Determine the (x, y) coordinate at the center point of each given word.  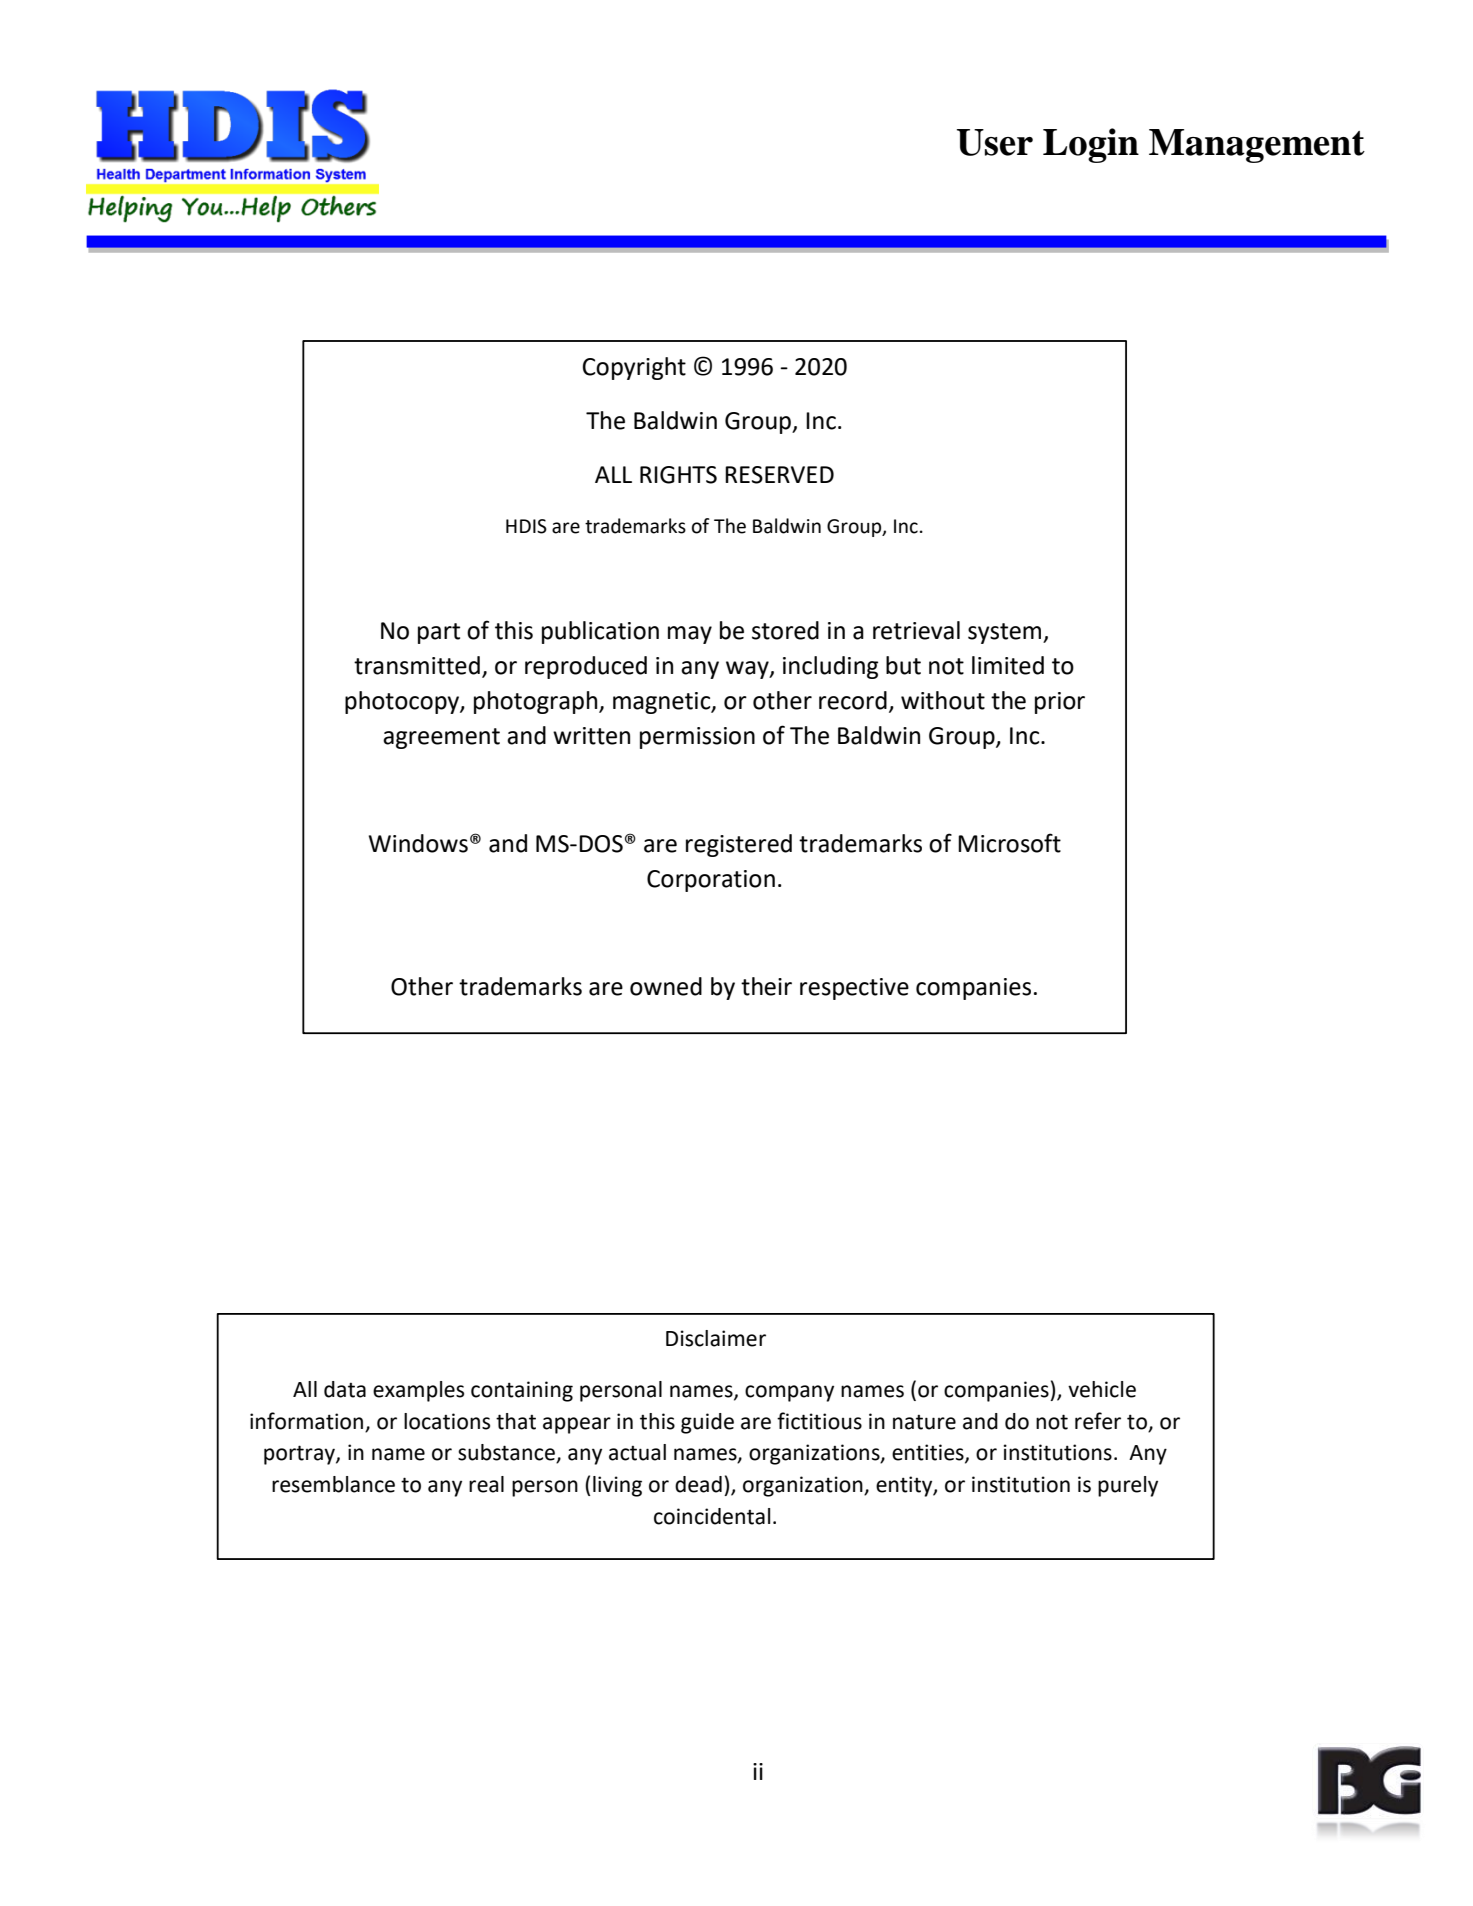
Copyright (634, 368)
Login (1091, 145)
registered (739, 845)
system (1006, 633)
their (766, 986)
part (439, 633)
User (995, 142)
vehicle (1102, 1389)
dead (698, 1484)
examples (418, 1391)
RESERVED (779, 475)
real (486, 1484)
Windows (418, 843)
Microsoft (1009, 843)
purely (1128, 1486)
